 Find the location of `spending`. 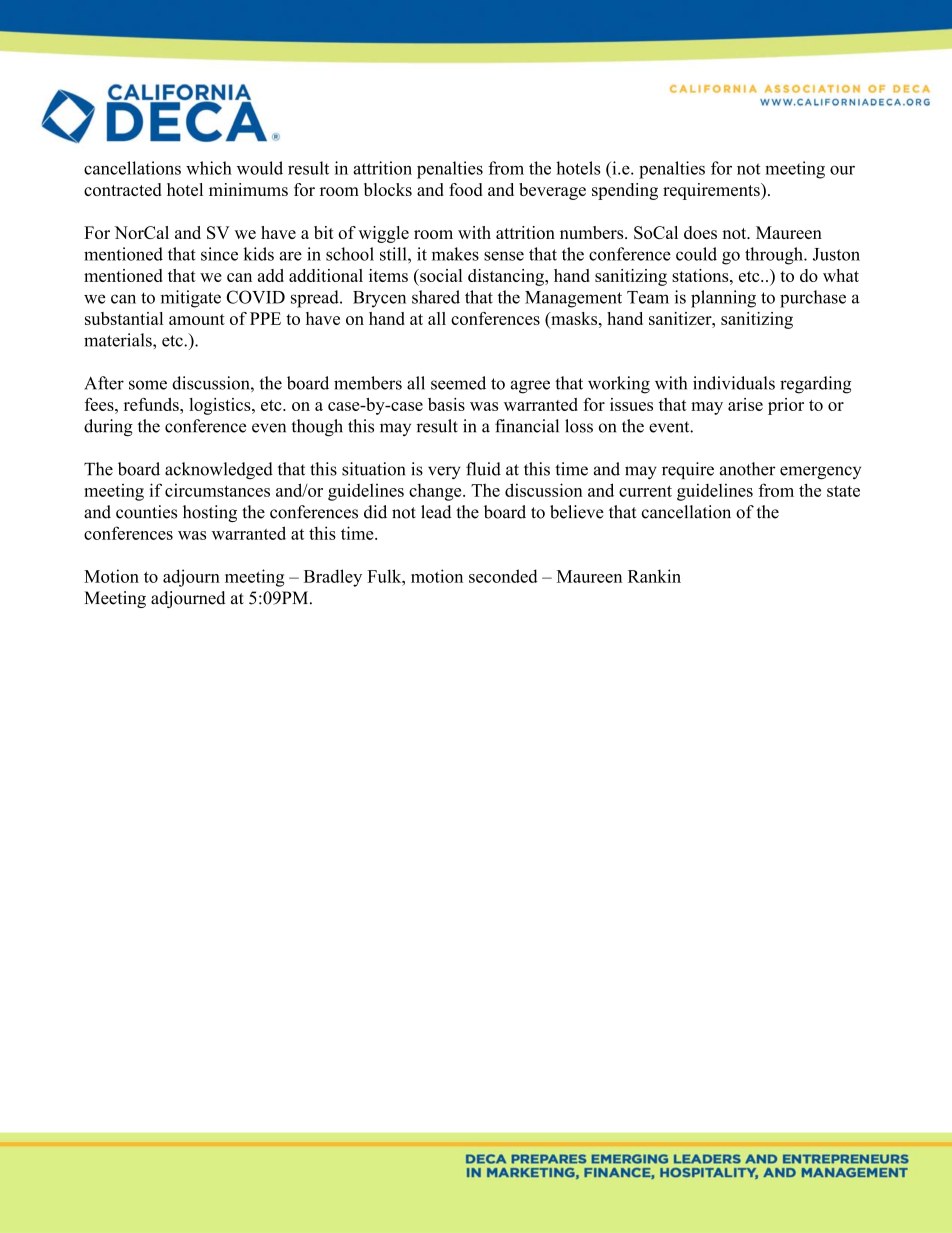

spending is located at coordinates (625, 191).
